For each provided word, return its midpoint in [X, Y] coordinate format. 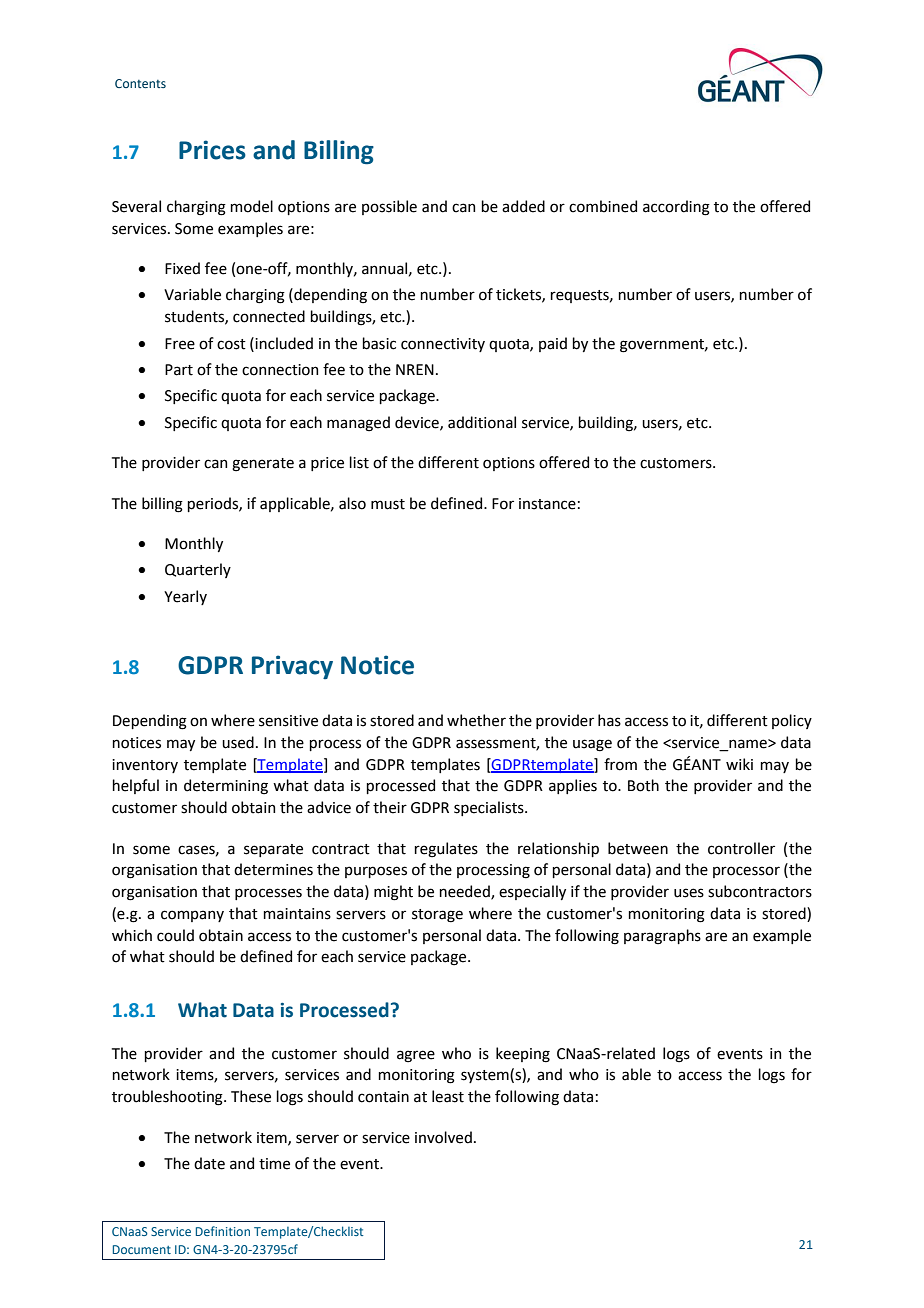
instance [547, 504]
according [676, 208]
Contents [140, 83]
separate [273, 850]
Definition [223, 1231]
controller [741, 848]
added [523, 206]
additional [482, 422]
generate [263, 465]
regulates [446, 850]
